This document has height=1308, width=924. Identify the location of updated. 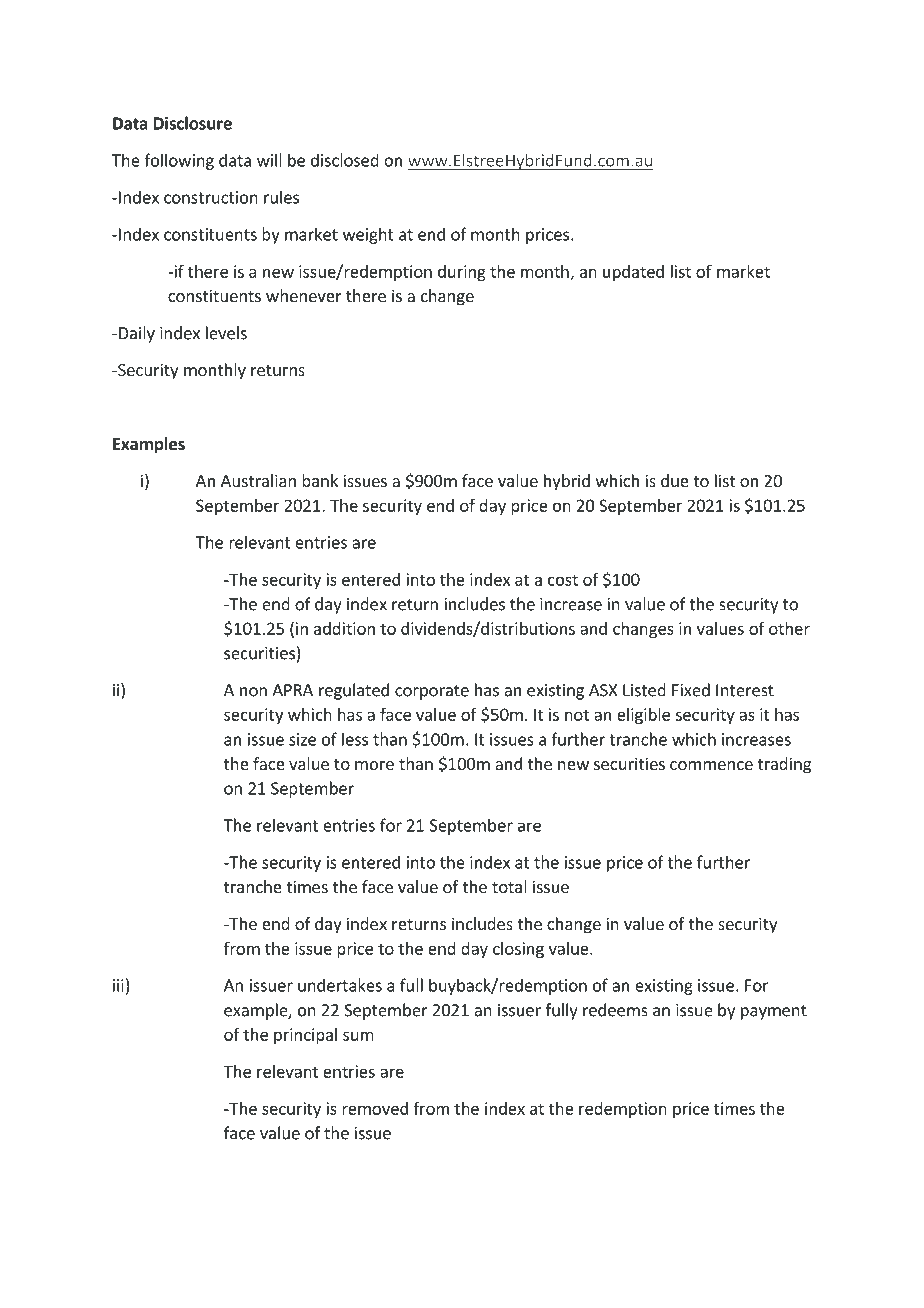
(633, 273).
